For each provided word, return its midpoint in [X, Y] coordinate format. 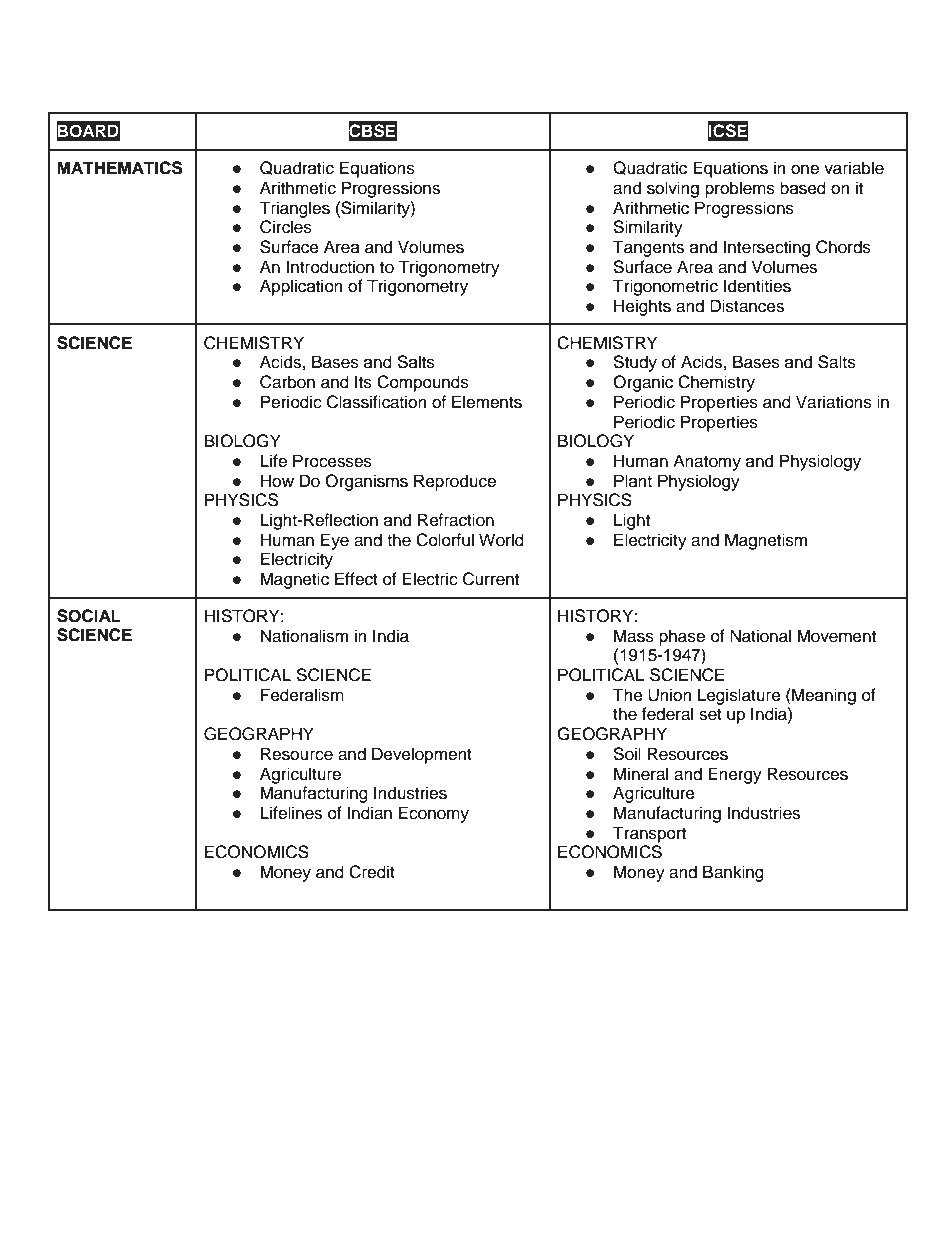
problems [740, 189]
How [277, 481]
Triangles [294, 209]
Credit [372, 872]
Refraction [456, 520]
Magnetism [766, 541]
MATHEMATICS [120, 168]
